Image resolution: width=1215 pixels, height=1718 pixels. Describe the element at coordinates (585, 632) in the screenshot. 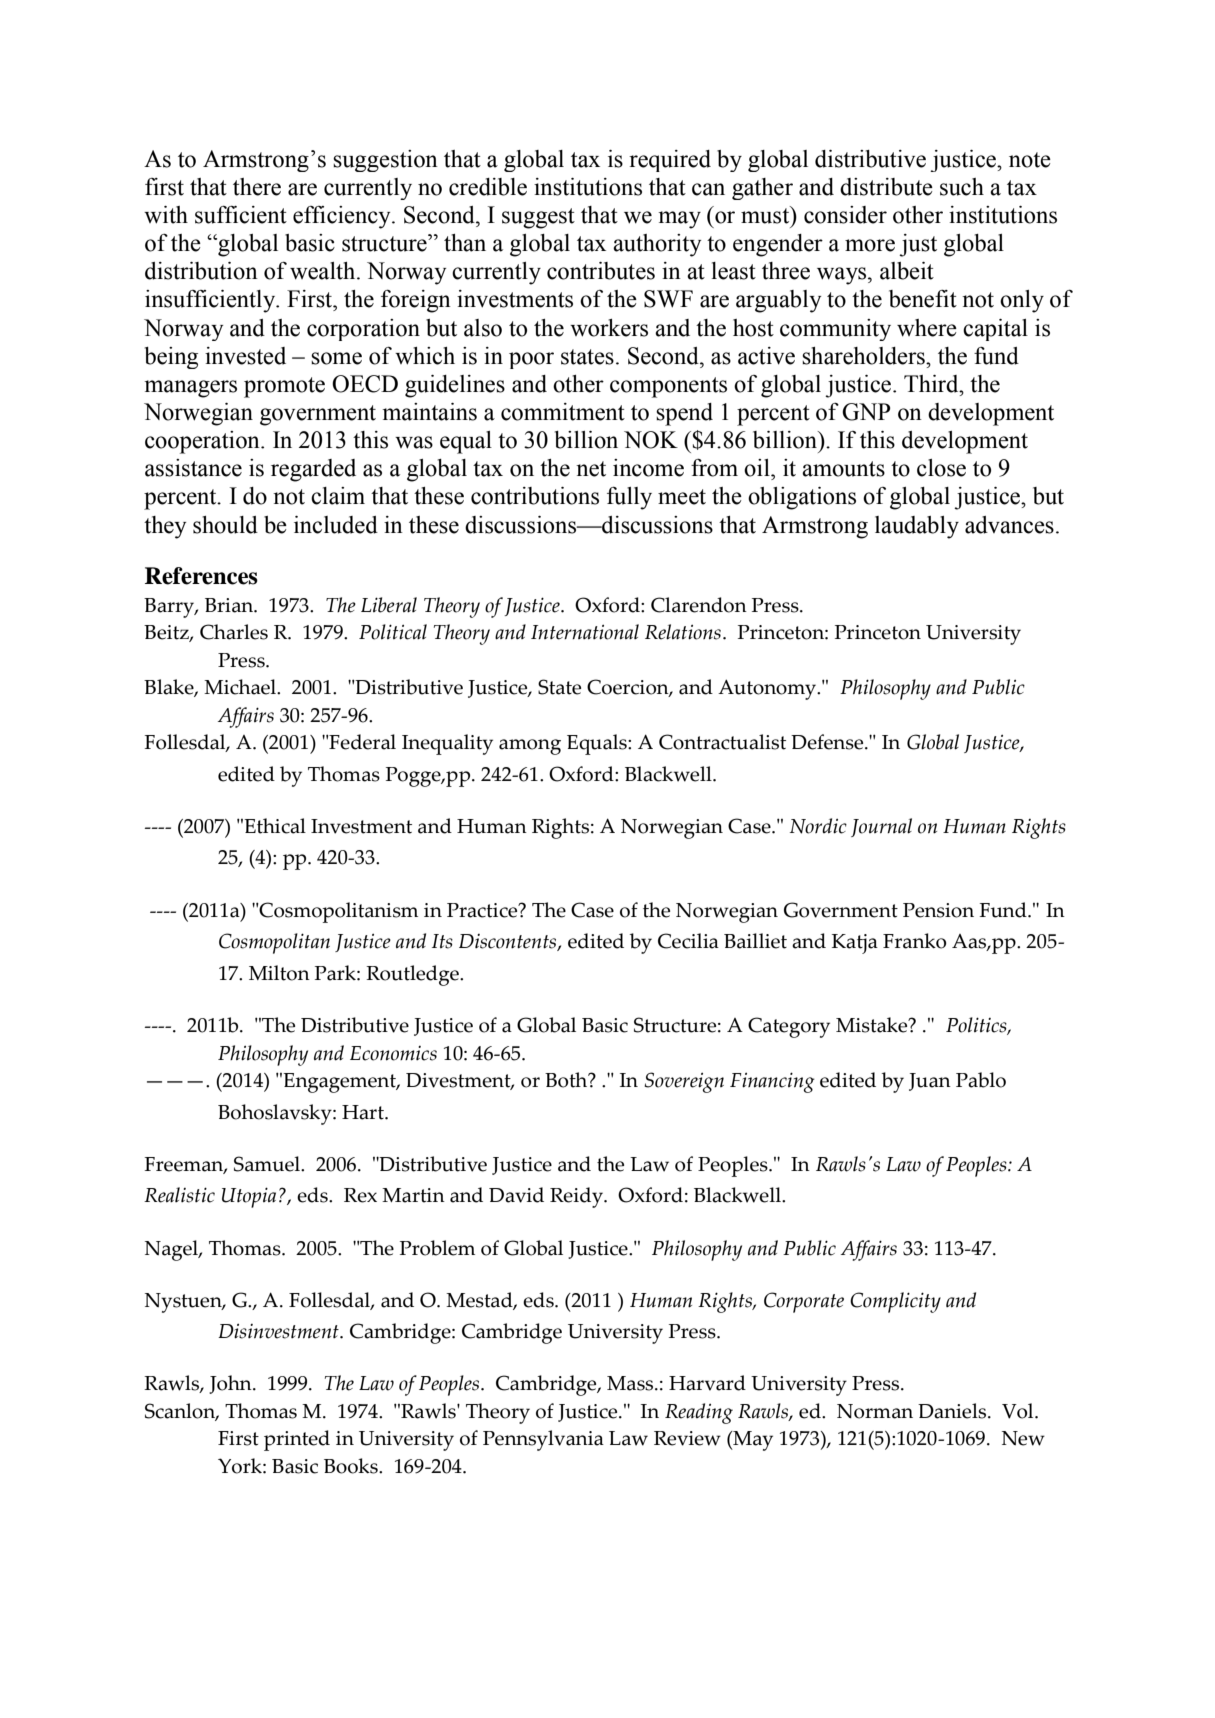

I see `International` at that location.
